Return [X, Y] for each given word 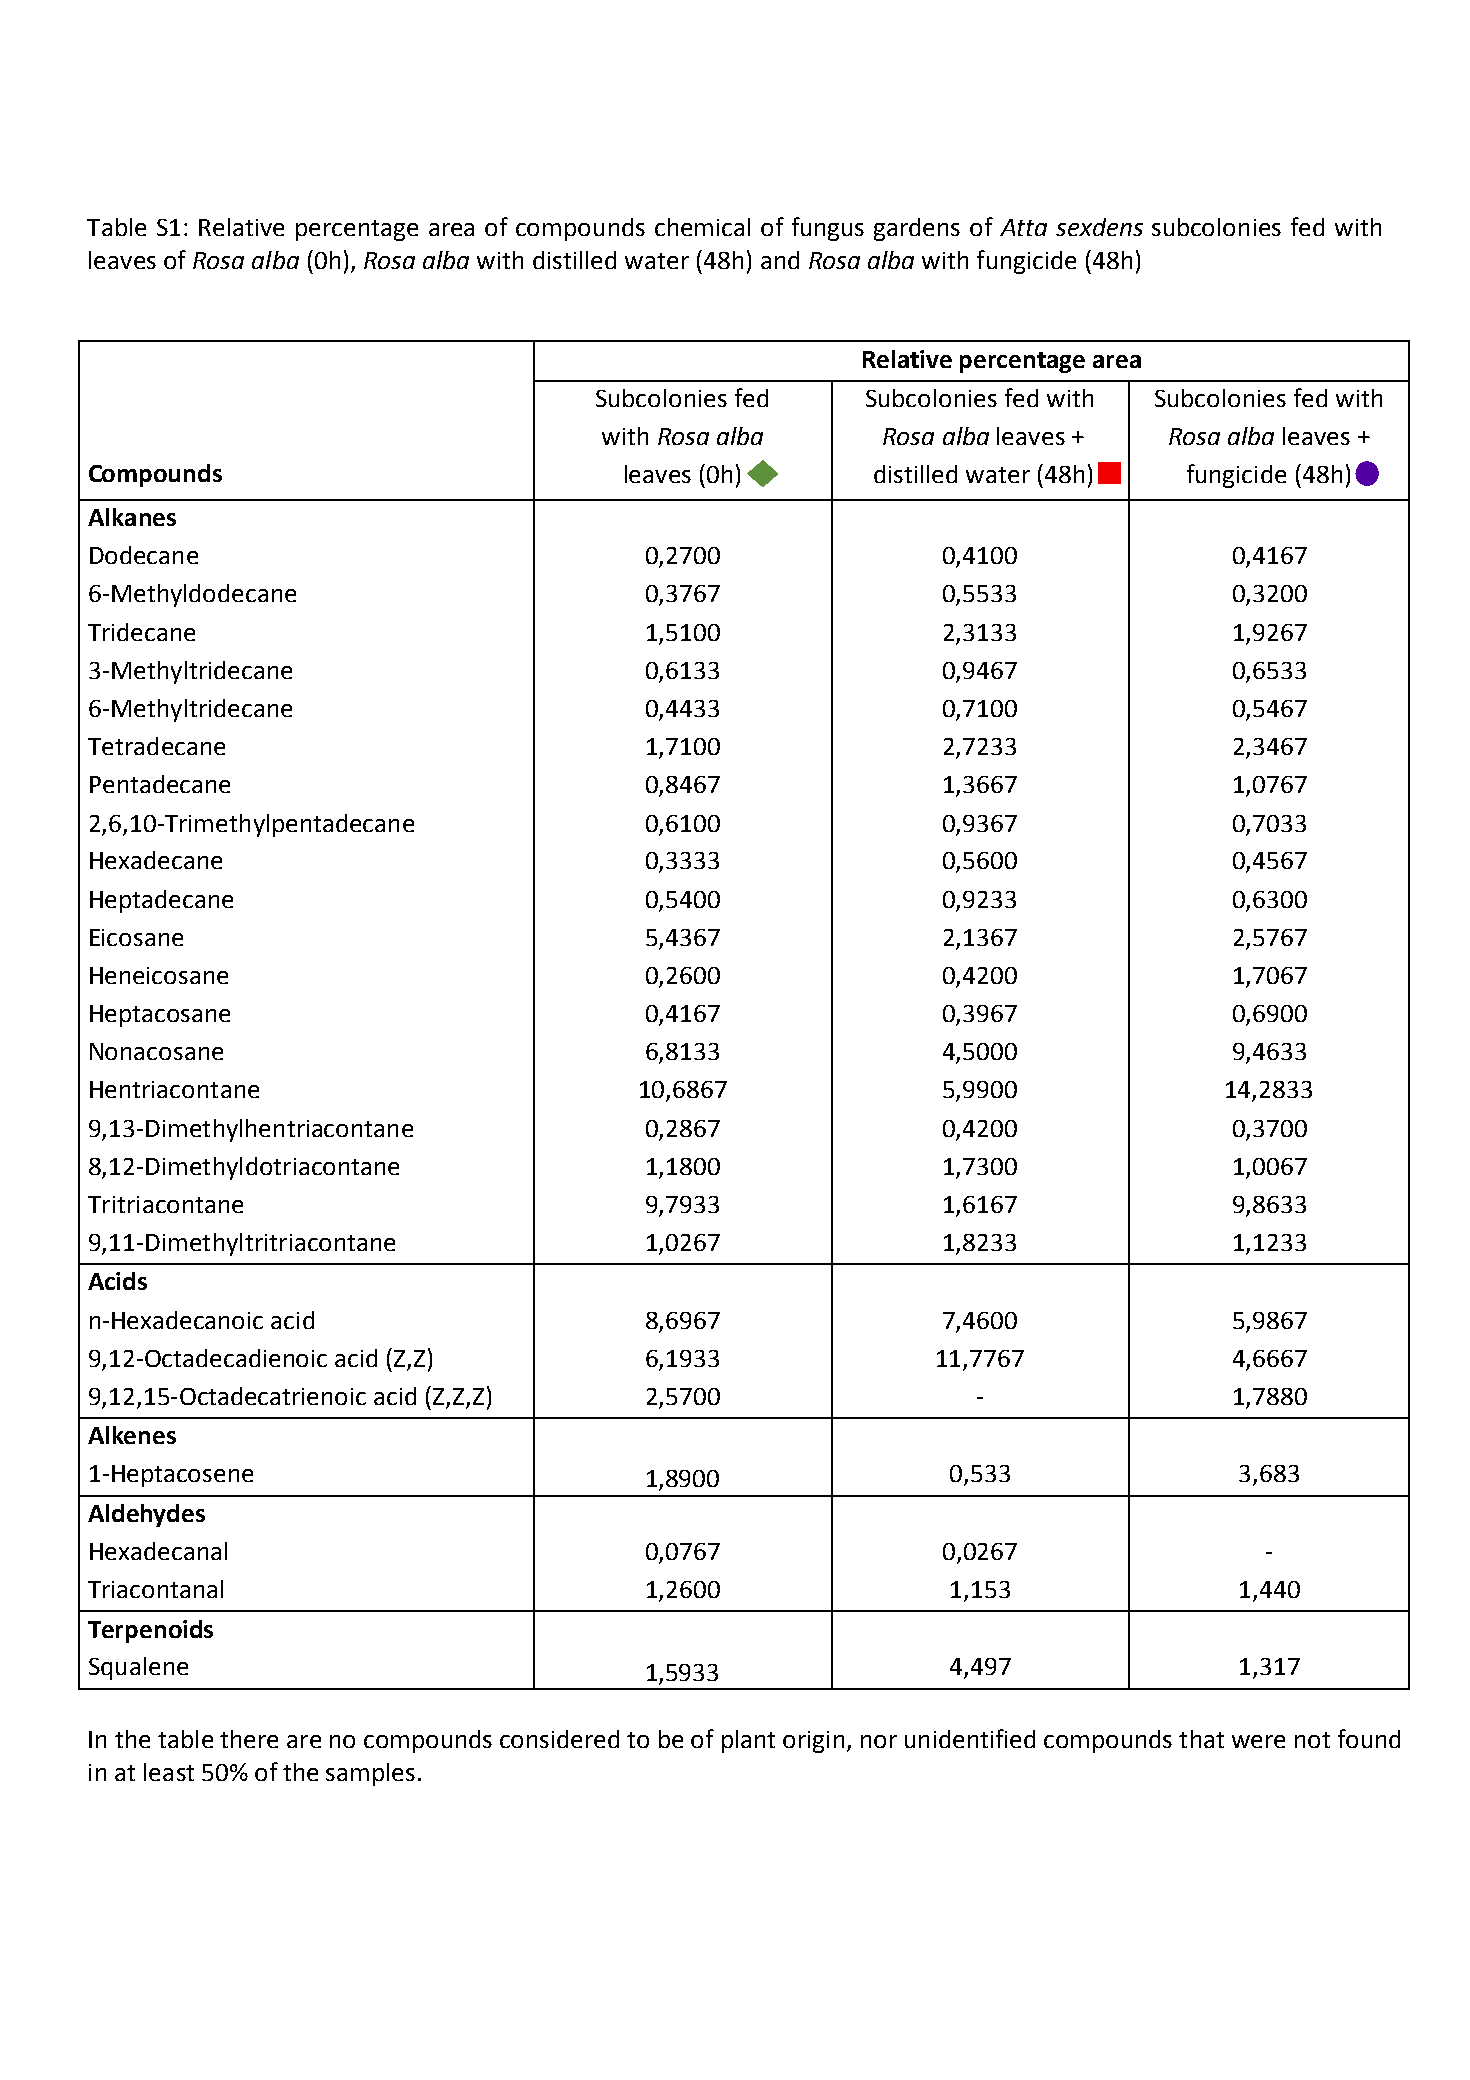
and [780, 260]
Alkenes [132, 1435]
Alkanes [132, 517]
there [249, 1739]
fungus [828, 229]
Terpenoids [150, 1631]
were [1258, 1741]
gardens [917, 229]
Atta [1023, 227]
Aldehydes [146, 1515]
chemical [702, 227]
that [1201, 1739]
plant [748, 1741]
